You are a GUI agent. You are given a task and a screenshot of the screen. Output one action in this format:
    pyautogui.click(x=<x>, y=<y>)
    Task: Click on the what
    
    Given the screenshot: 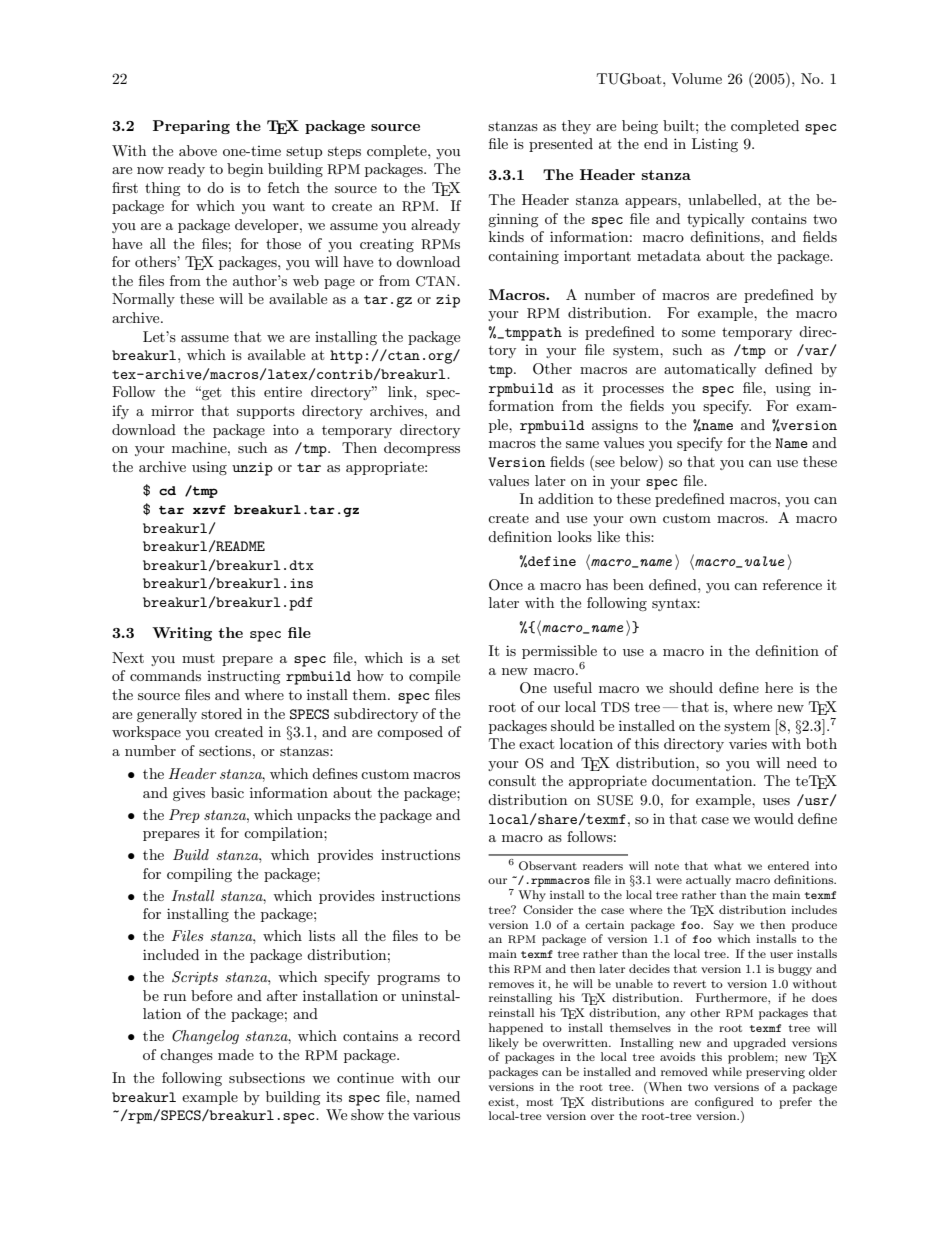 What is the action you would take?
    pyautogui.click(x=728, y=865)
